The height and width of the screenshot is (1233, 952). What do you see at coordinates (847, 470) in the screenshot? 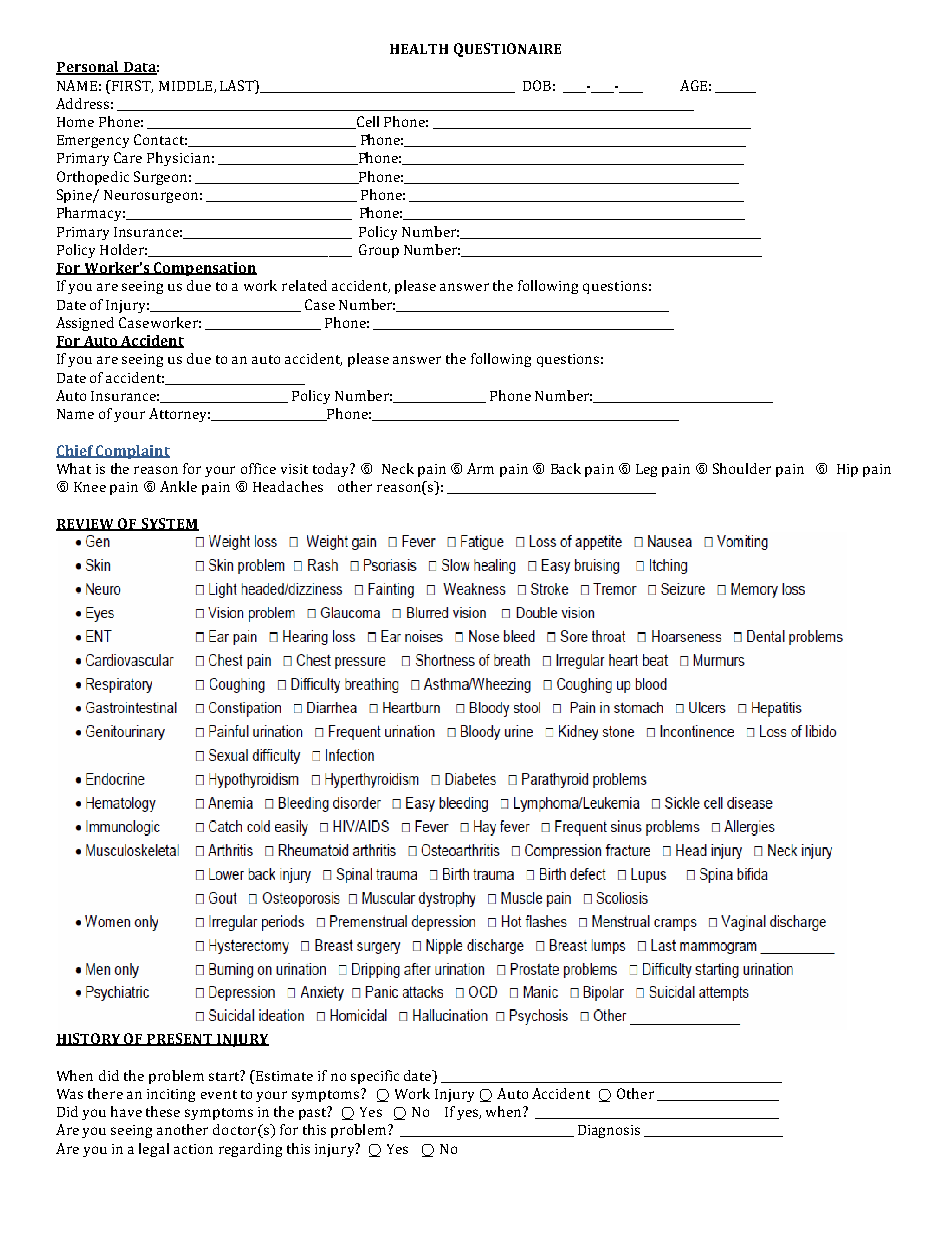
I see `Hip` at bounding box center [847, 470].
